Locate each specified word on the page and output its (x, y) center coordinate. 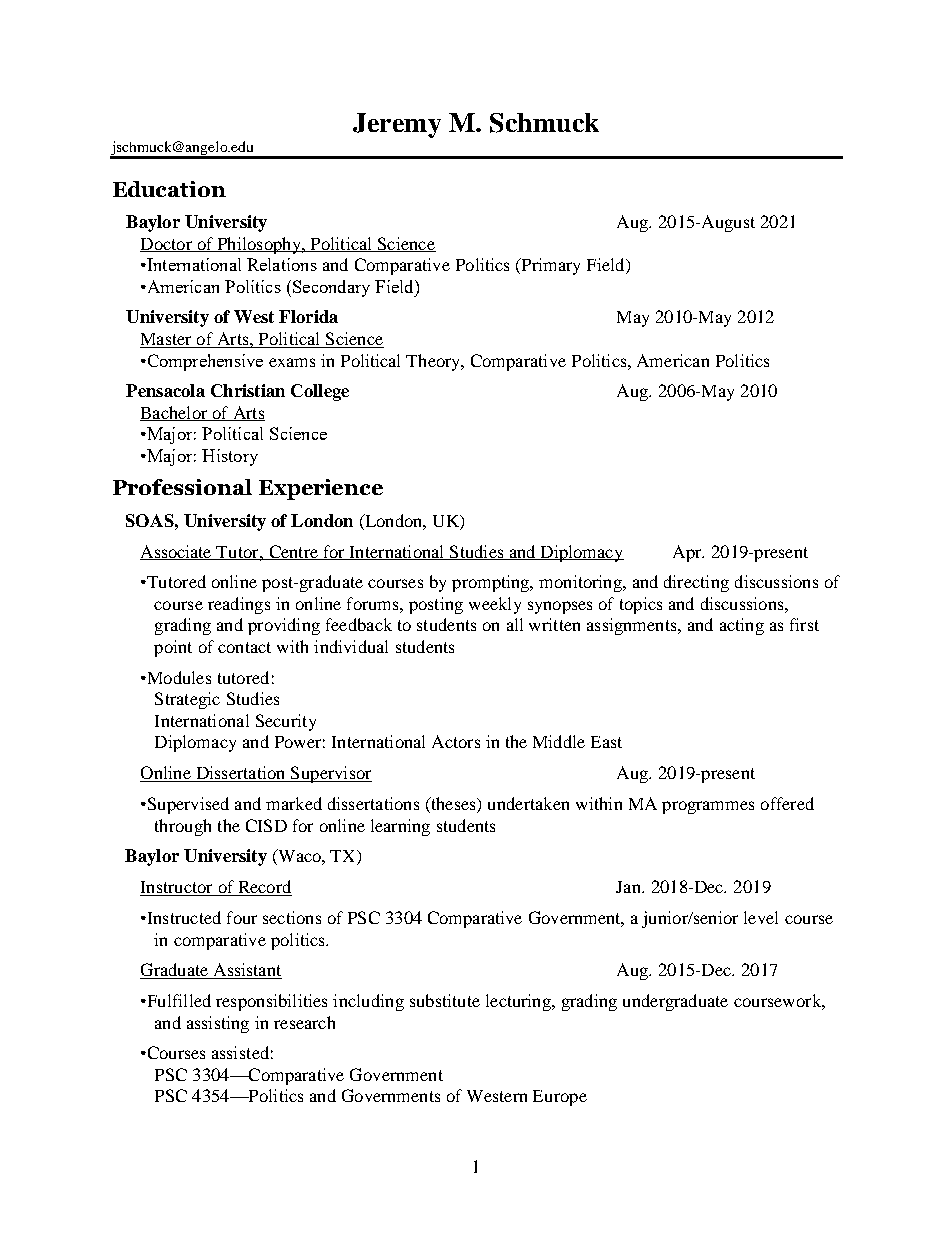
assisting (218, 1024)
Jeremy (397, 125)
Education (169, 189)
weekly (495, 605)
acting (742, 626)
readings (239, 605)
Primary (549, 266)
